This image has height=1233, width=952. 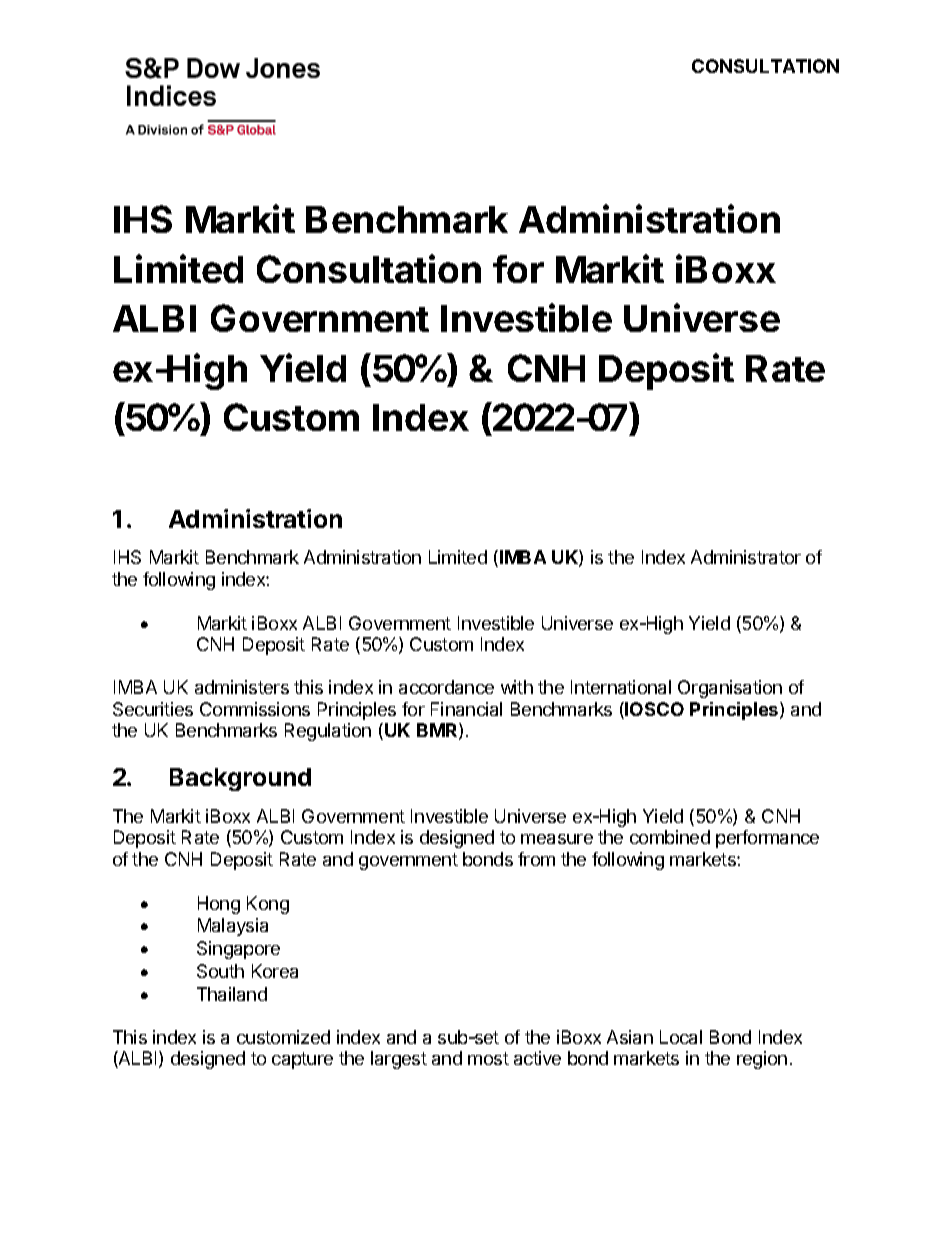 What do you see at coordinates (242, 687) in the image?
I see `administers` at bounding box center [242, 687].
